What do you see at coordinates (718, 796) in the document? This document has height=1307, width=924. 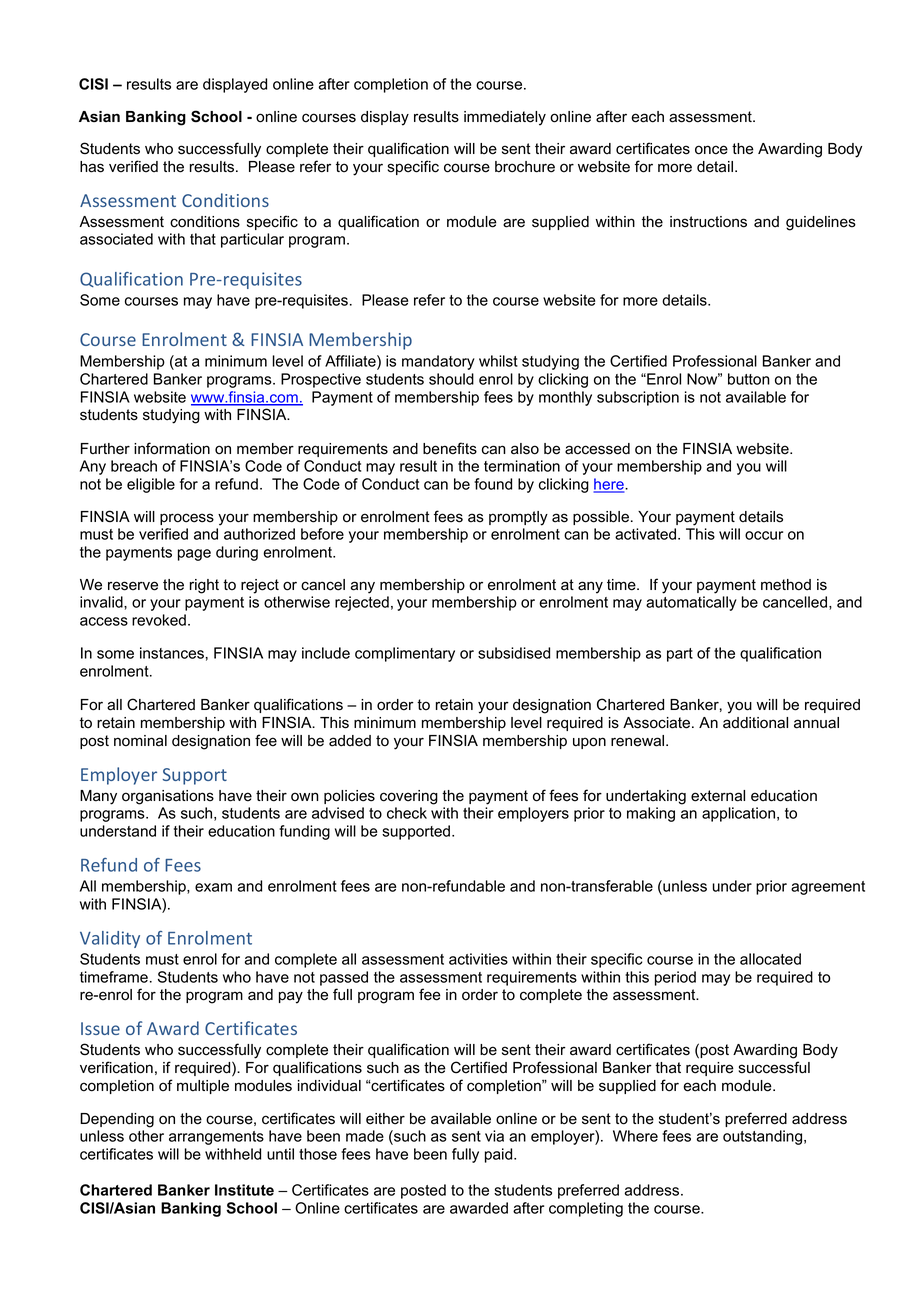 I see `external` at bounding box center [718, 796].
